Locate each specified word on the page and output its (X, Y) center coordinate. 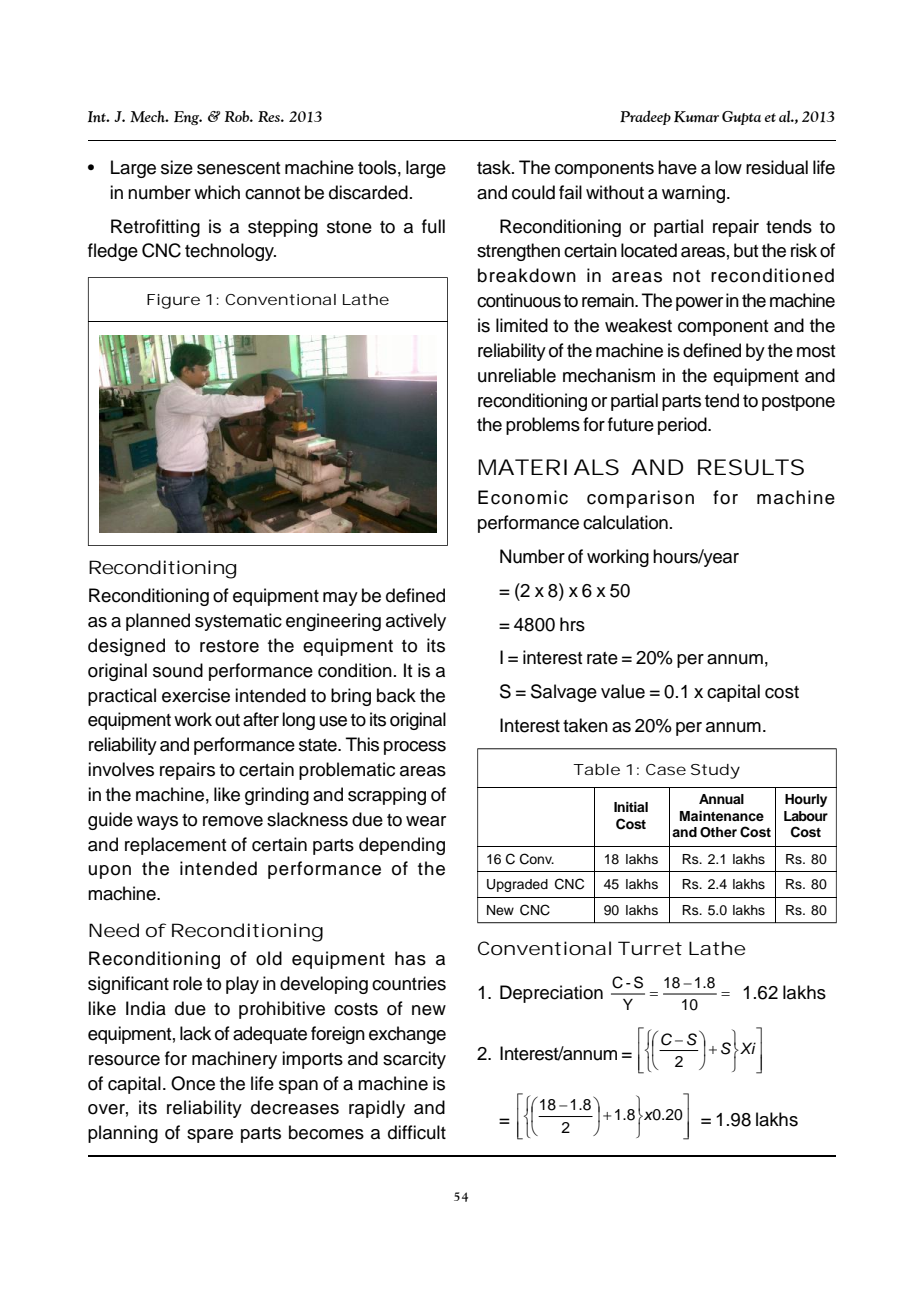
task (495, 167)
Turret (650, 948)
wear (426, 821)
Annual (721, 799)
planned (158, 622)
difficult (417, 1132)
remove (233, 821)
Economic (523, 497)
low (728, 167)
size (177, 167)
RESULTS (751, 467)
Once (193, 1083)
